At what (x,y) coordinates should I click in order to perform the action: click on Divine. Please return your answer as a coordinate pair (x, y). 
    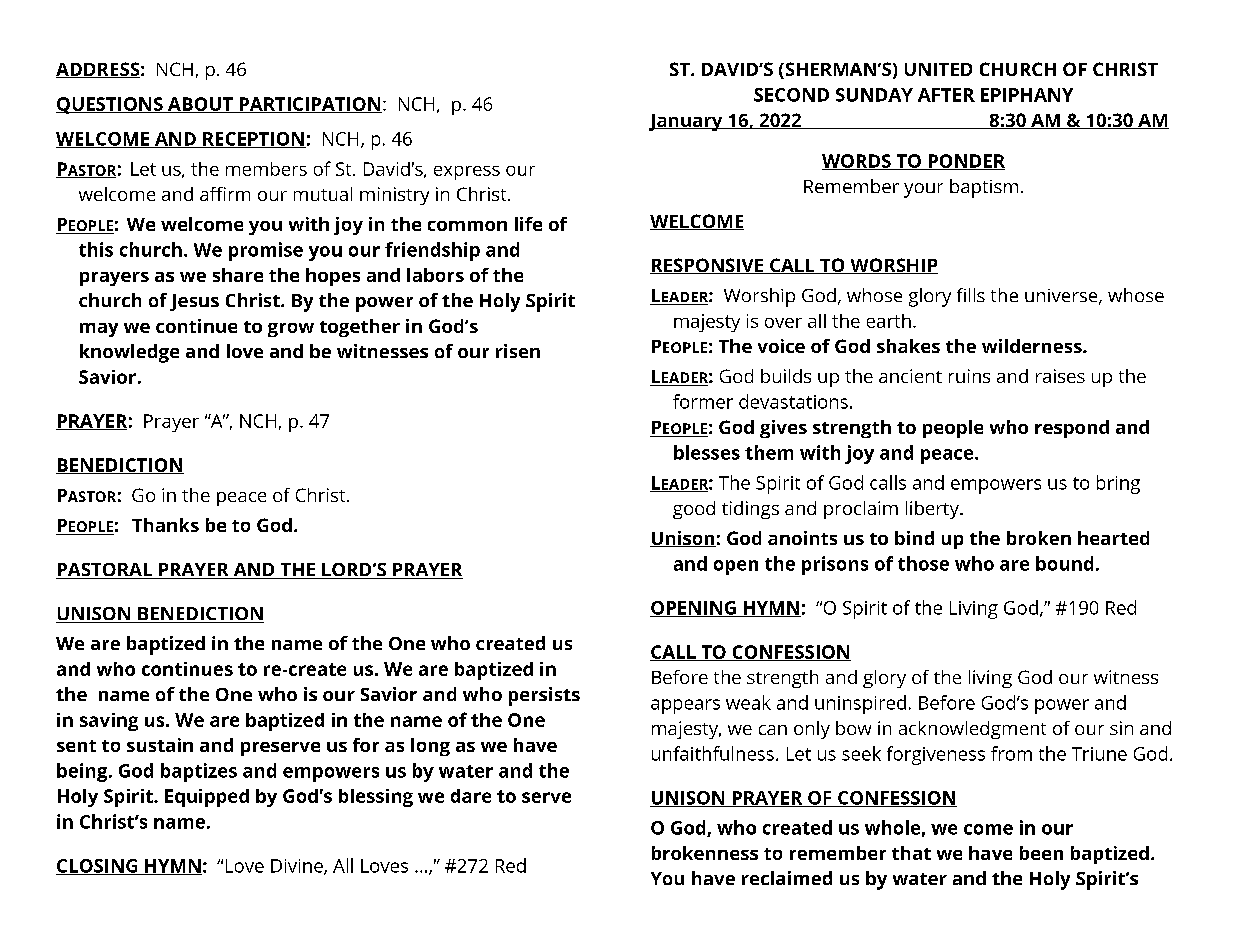
    Looking at the image, I should click on (298, 867).
